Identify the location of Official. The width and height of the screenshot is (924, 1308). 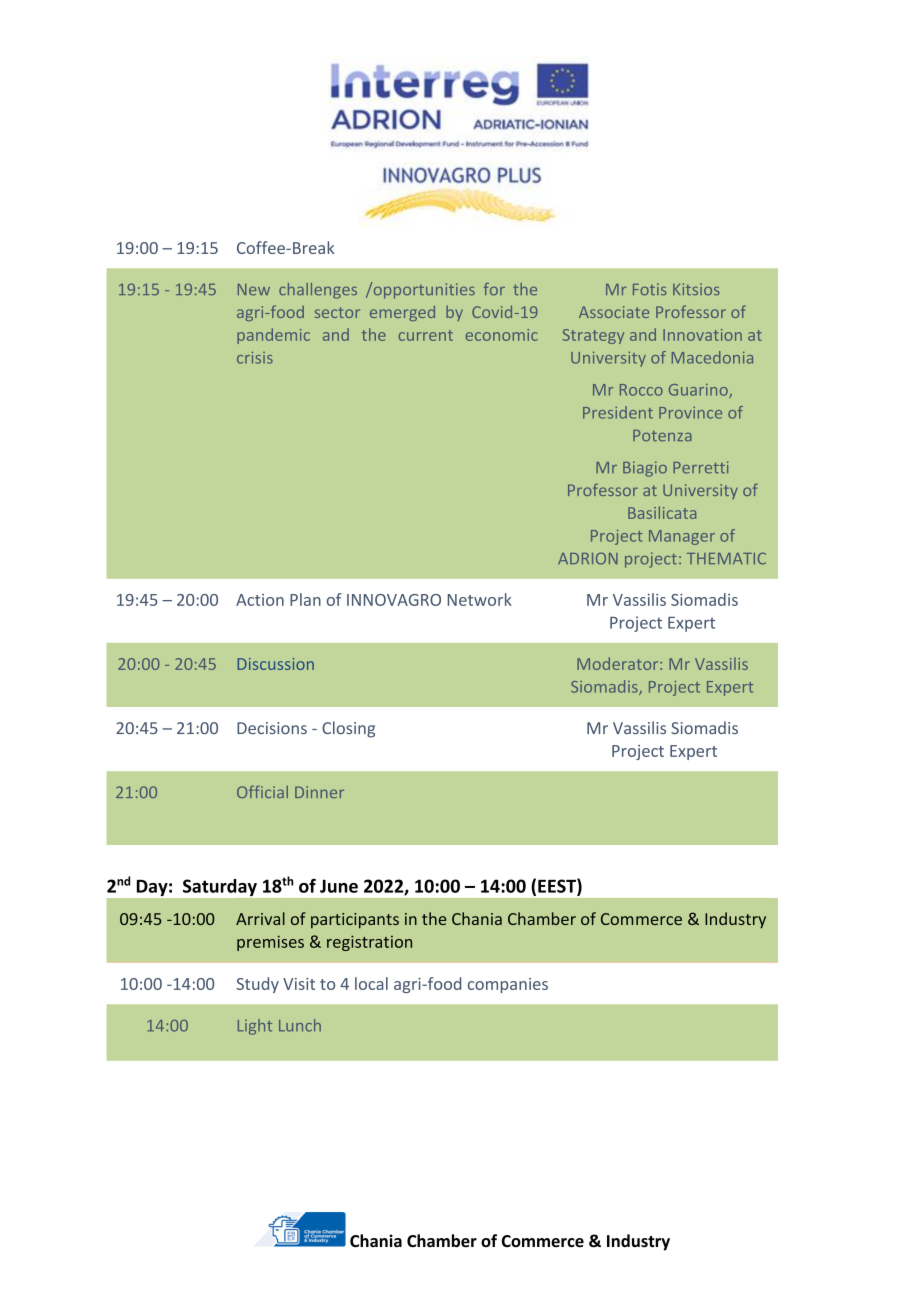
(262, 791).
